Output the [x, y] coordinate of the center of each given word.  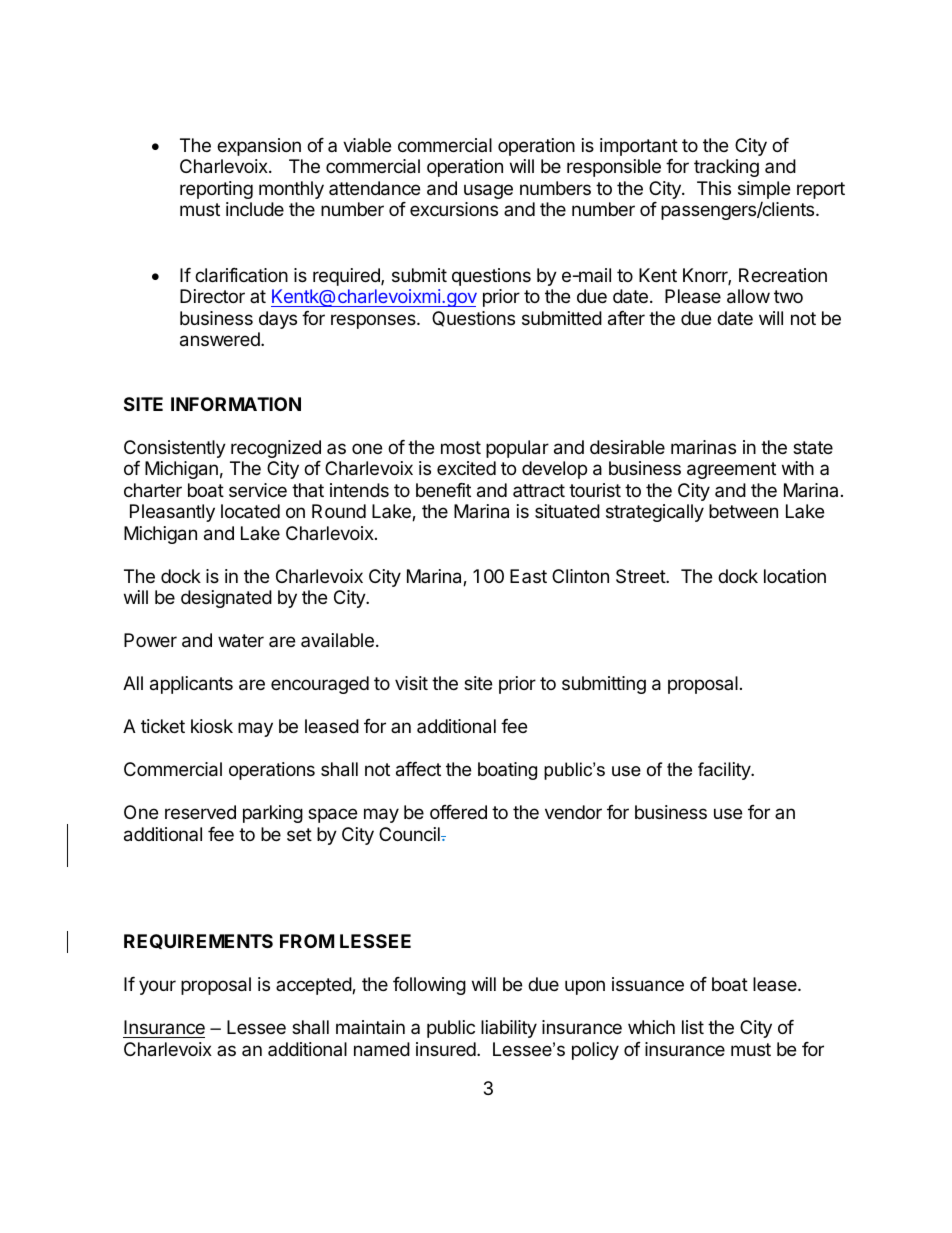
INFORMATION [236, 404]
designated [226, 599]
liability [509, 1029]
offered [458, 812]
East [528, 576]
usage [488, 191]
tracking [726, 168]
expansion [259, 147]
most [461, 447]
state [813, 448]
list [693, 1027]
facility [725, 771]
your [157, 987]
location [795, 576]
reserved [200, 812]
